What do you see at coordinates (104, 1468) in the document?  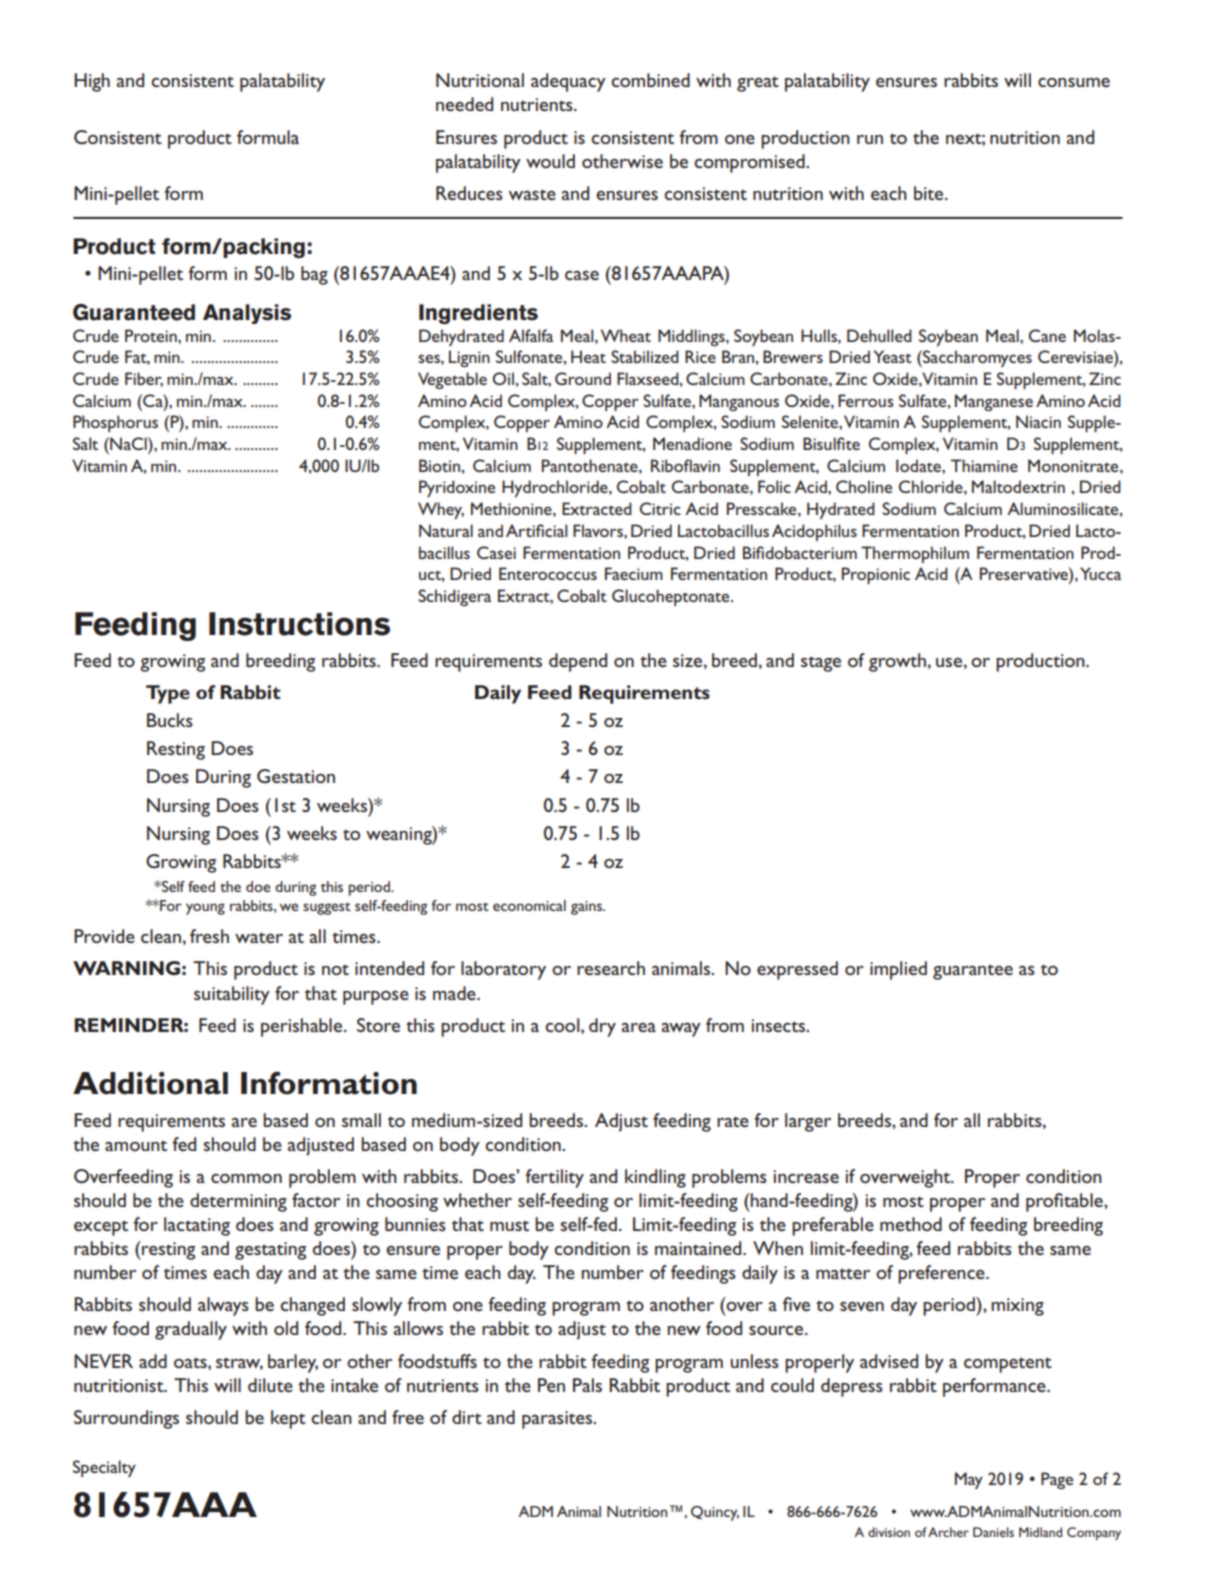 I see `Specialty` at bounding box center [104, 1468].
